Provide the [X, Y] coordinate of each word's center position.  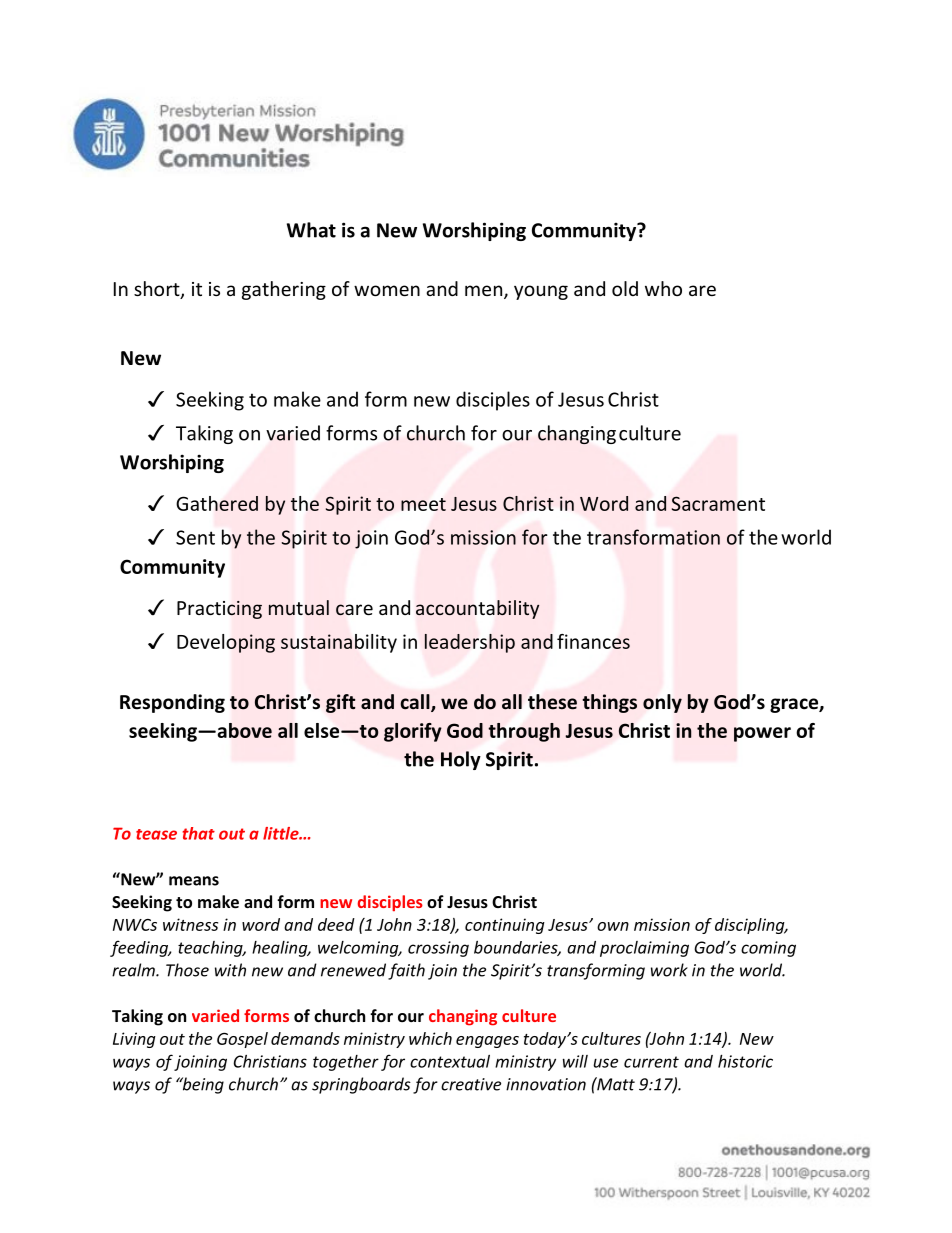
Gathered [217, 503]
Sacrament [718, 503]
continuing [505, 926]
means [194, 881]
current [651, 1062]
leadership [470, 643]
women [387, 290]
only [662, 703]
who [663, 288]
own [613, 926]
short [158, 290]
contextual [450, 1061]
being [202, 1085]
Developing [226, 643]
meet [423, 504]
